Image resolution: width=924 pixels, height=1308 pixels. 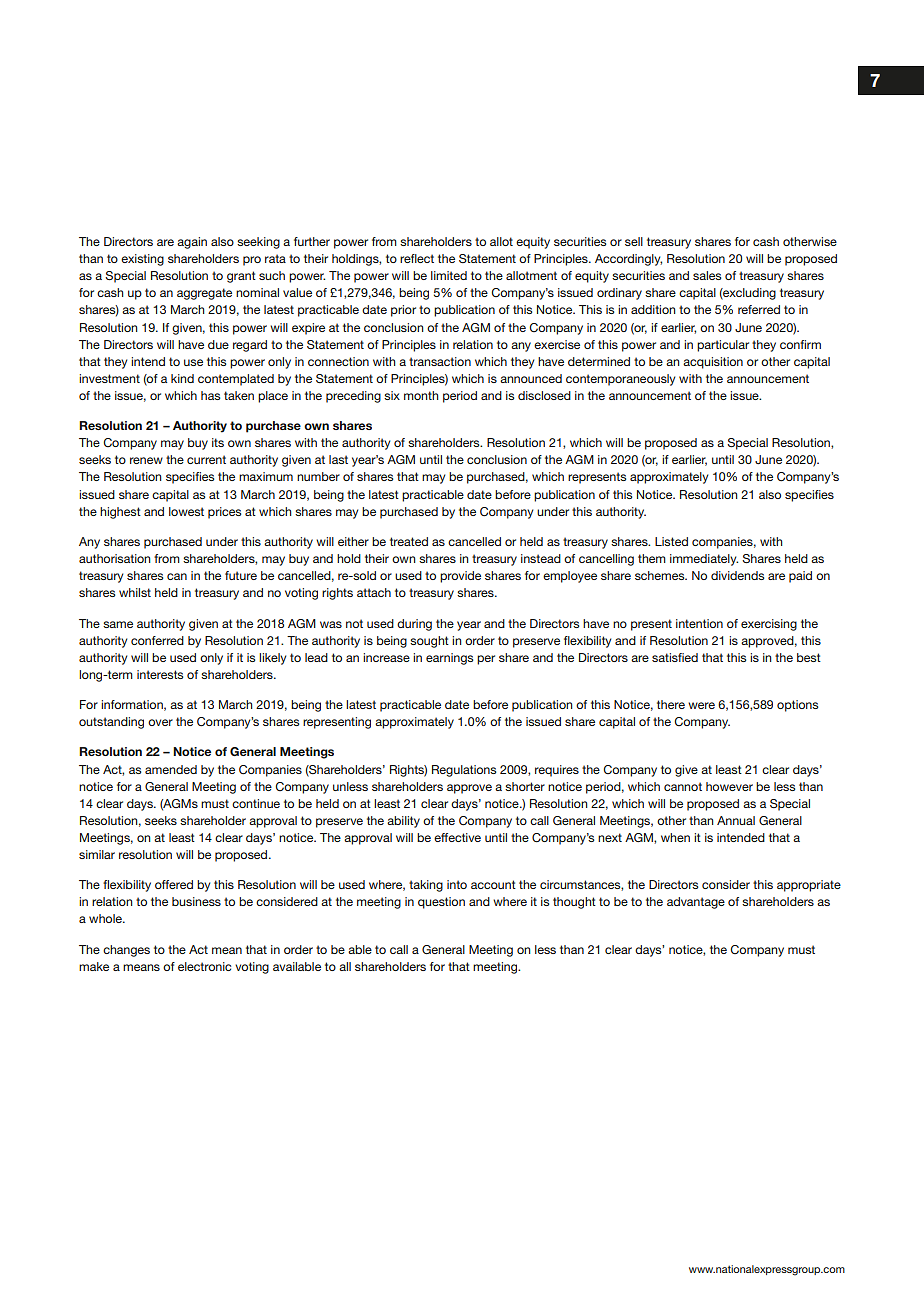 What do you see at coordinates (707, 275) in the image?
I see `sales` at bounding box center [707, 275].
